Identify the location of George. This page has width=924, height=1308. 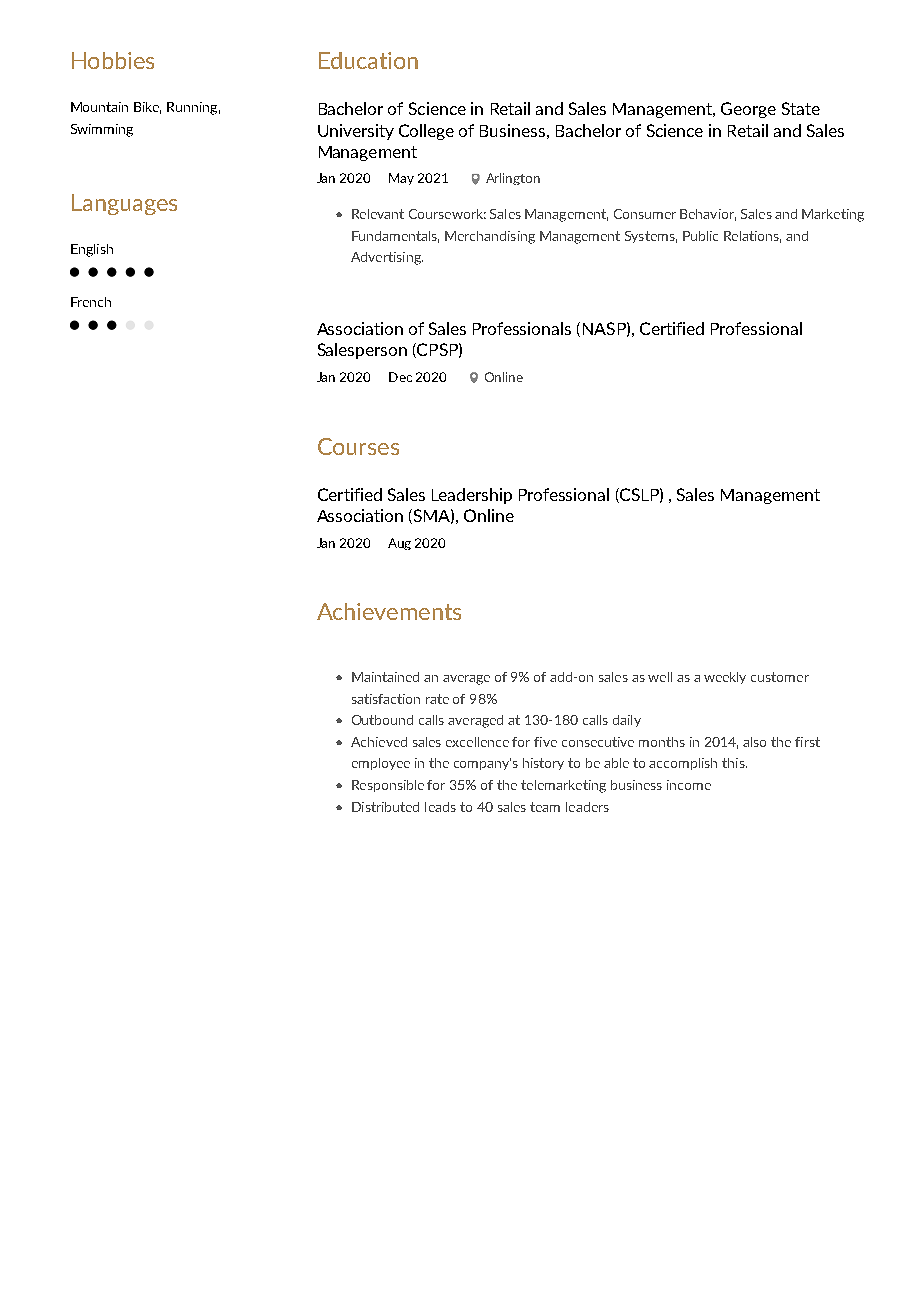
(748, 110).
